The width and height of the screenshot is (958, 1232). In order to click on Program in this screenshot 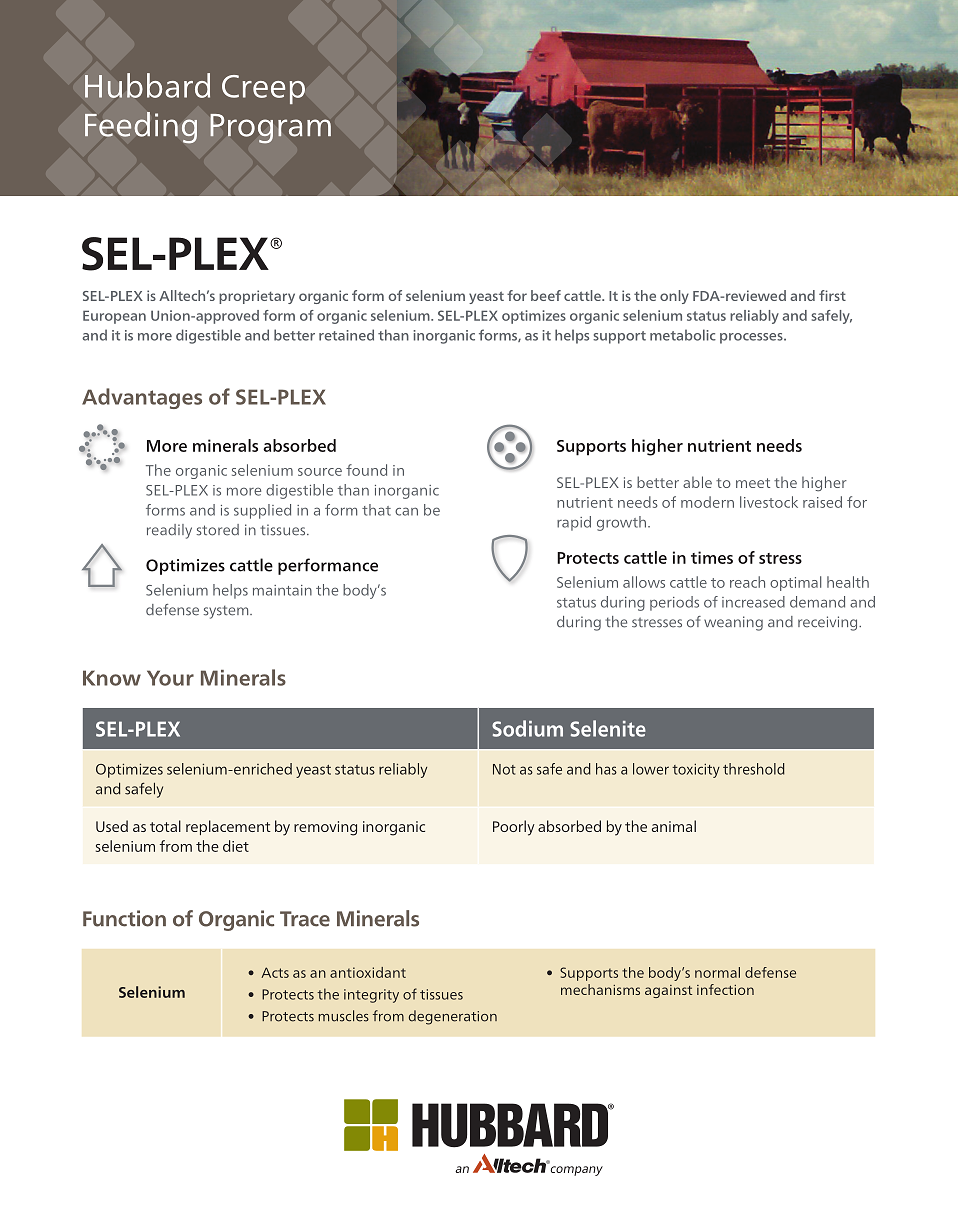, I will do `click(270, 129)`.
